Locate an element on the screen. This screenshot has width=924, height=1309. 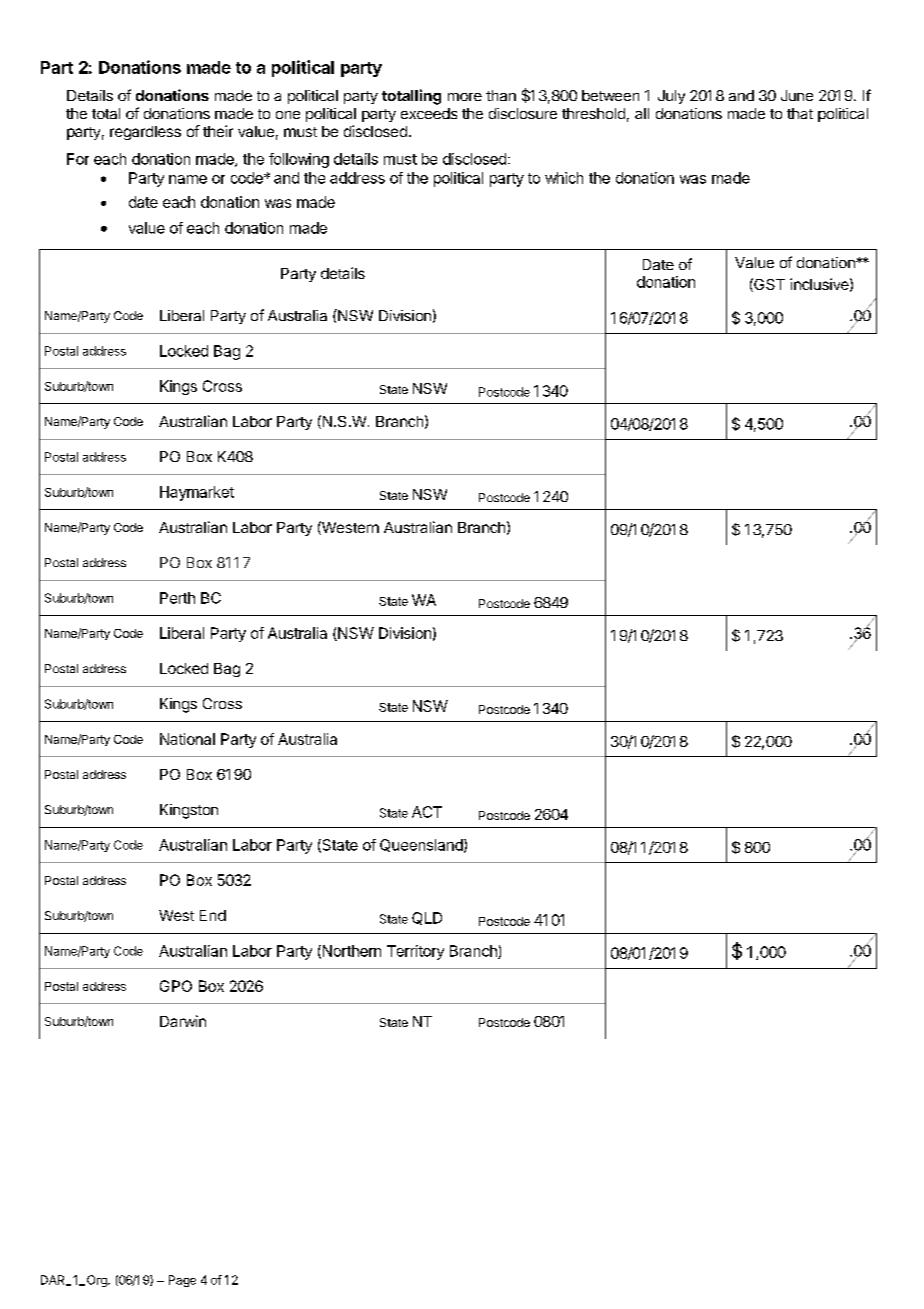
July is located at coordinates (671, 97).
